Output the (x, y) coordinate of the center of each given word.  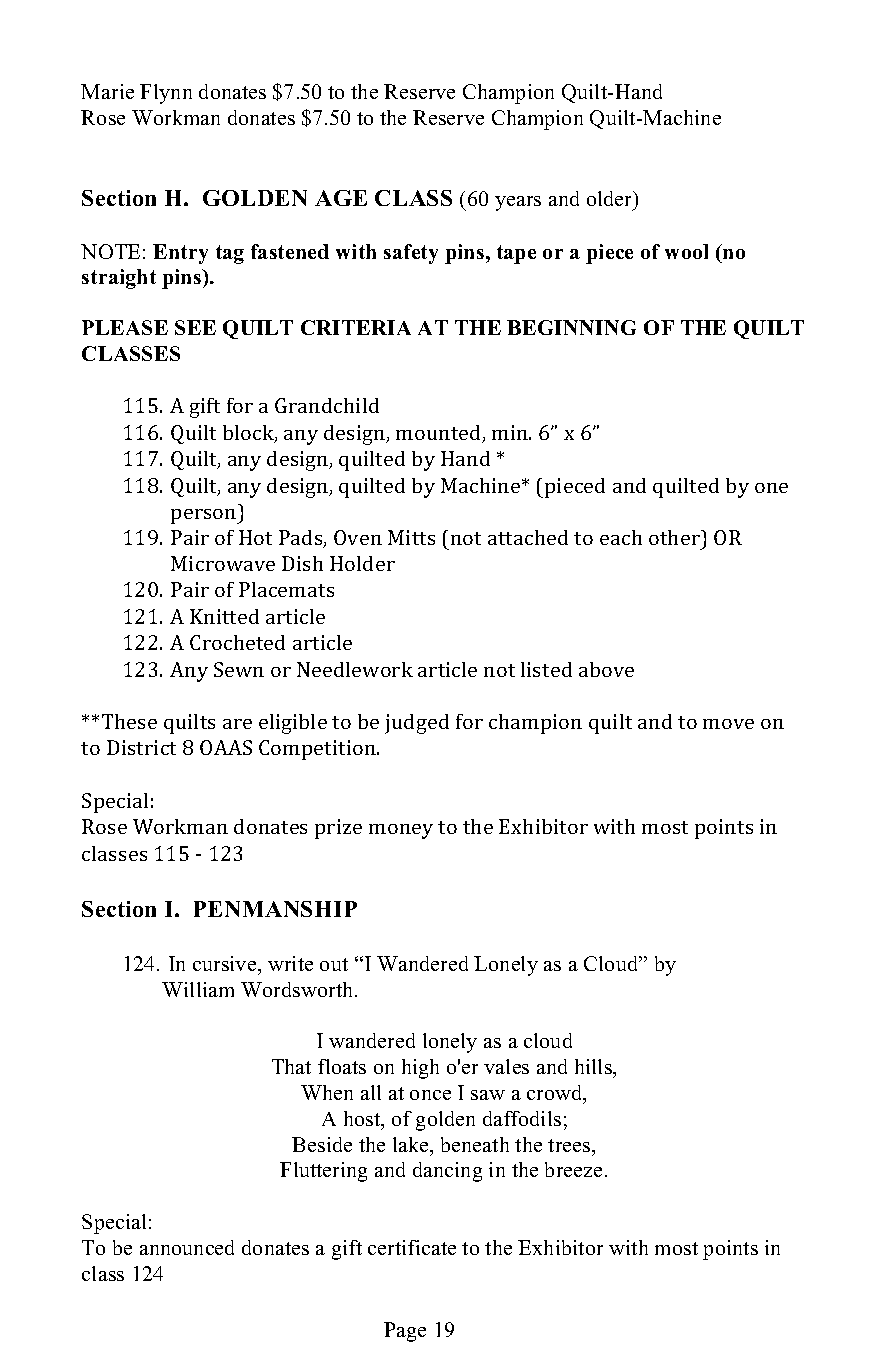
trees (570, 1145)
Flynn (166, 94)
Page (405, 1332)
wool (686, 251)
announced (187, 1247)
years (518, 203)
